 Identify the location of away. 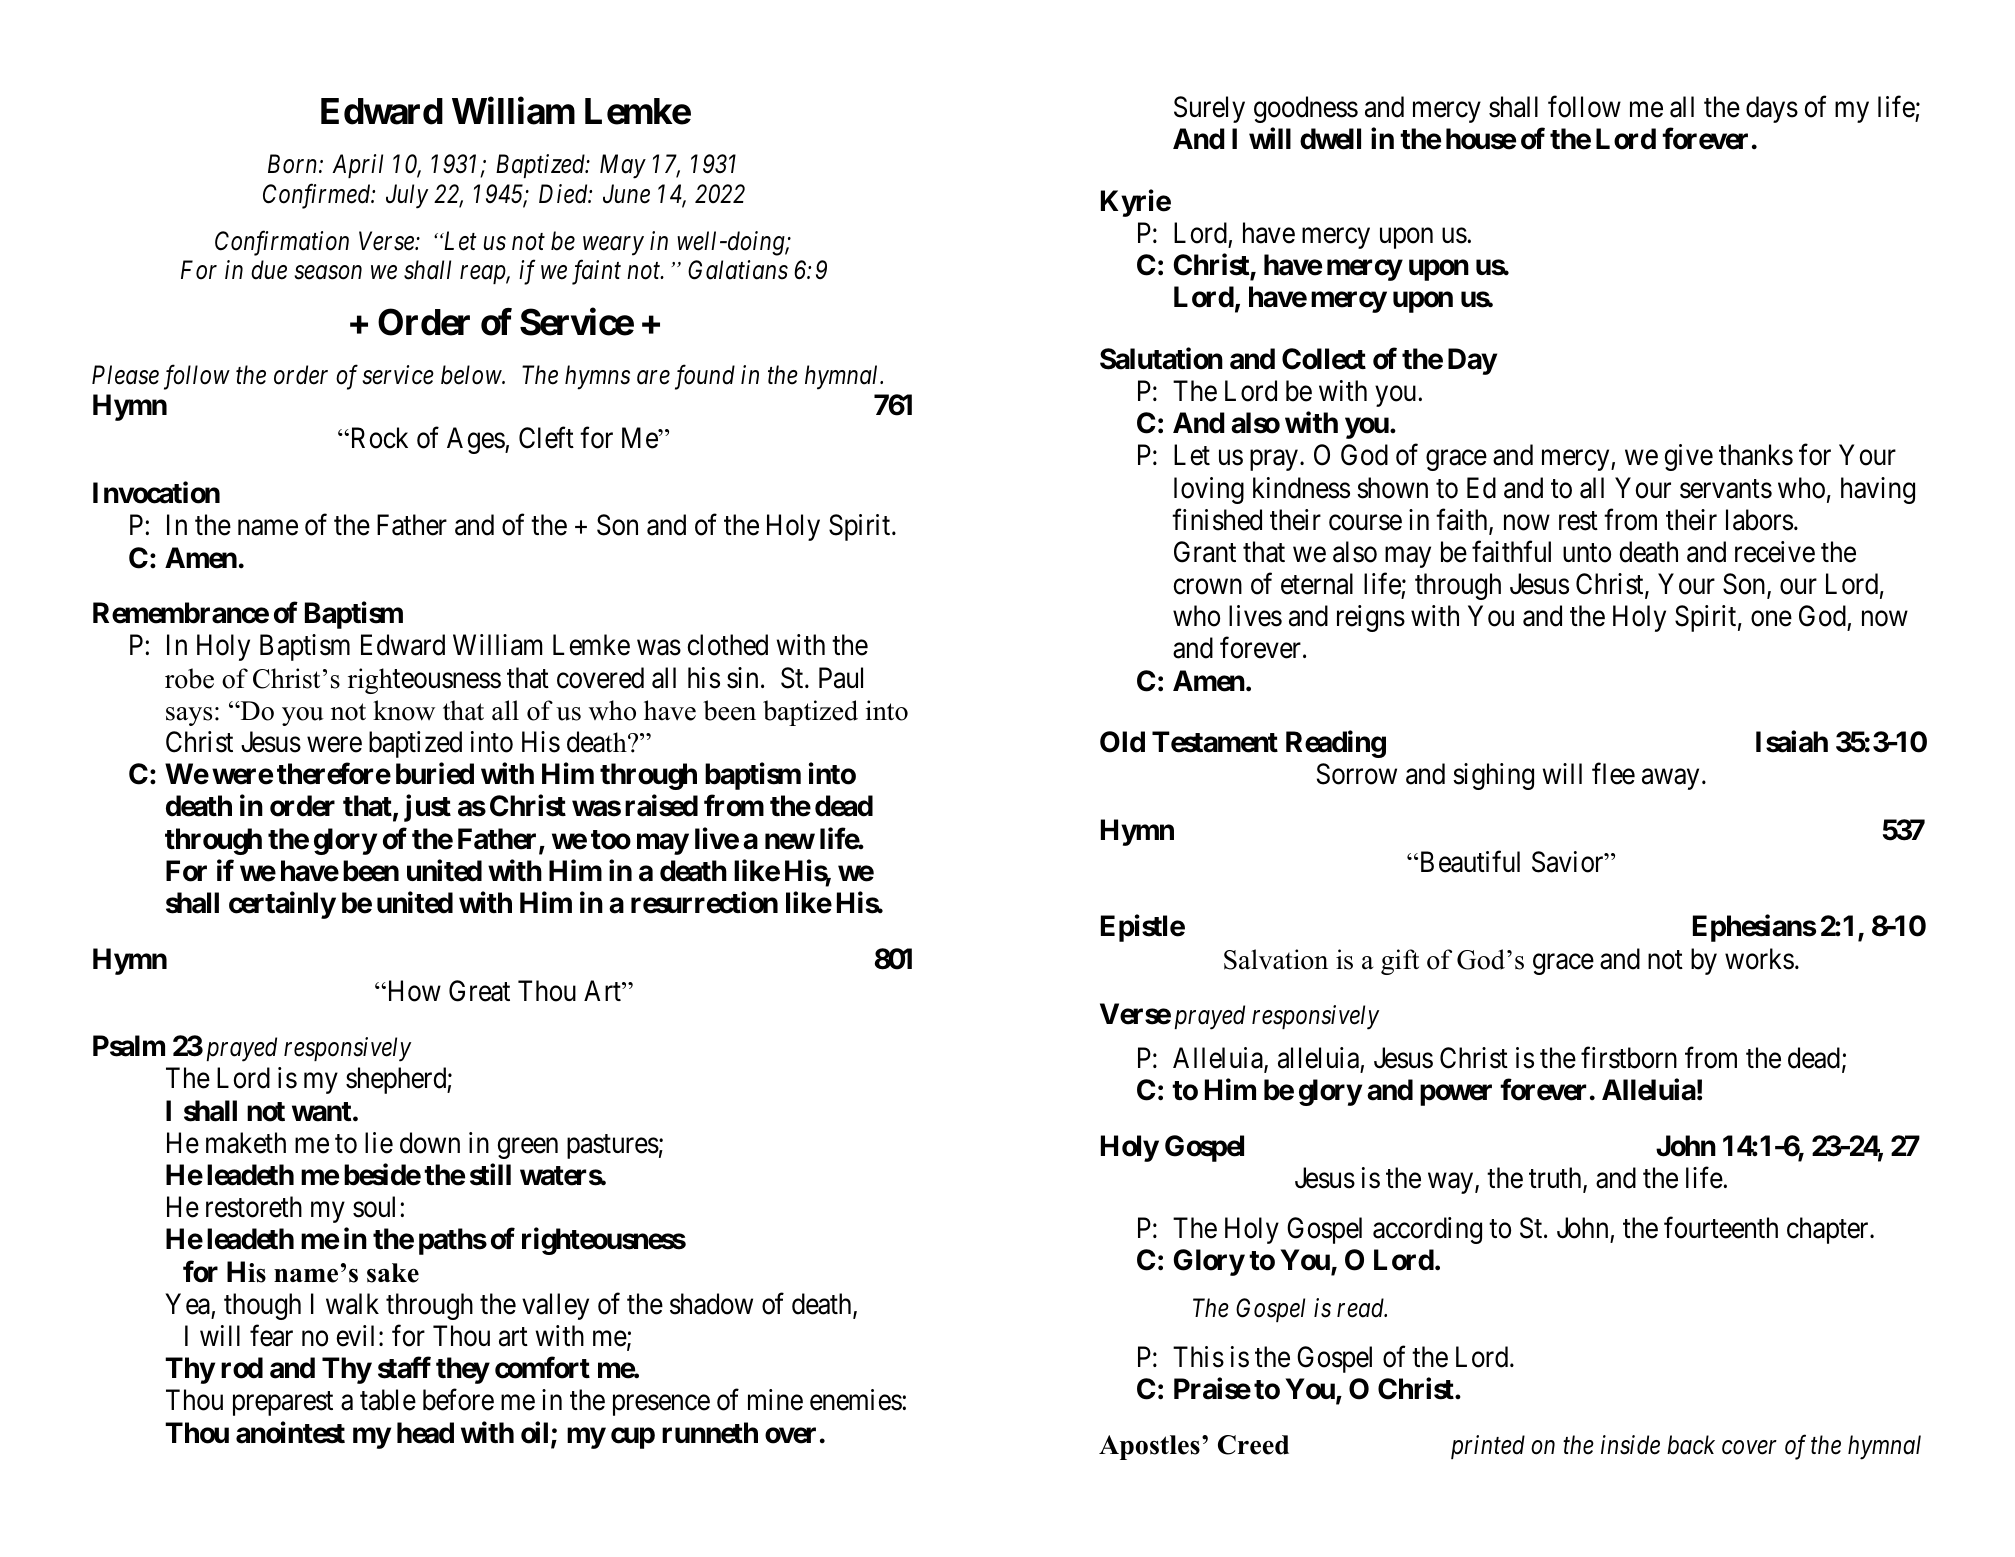
(1670, 779).
